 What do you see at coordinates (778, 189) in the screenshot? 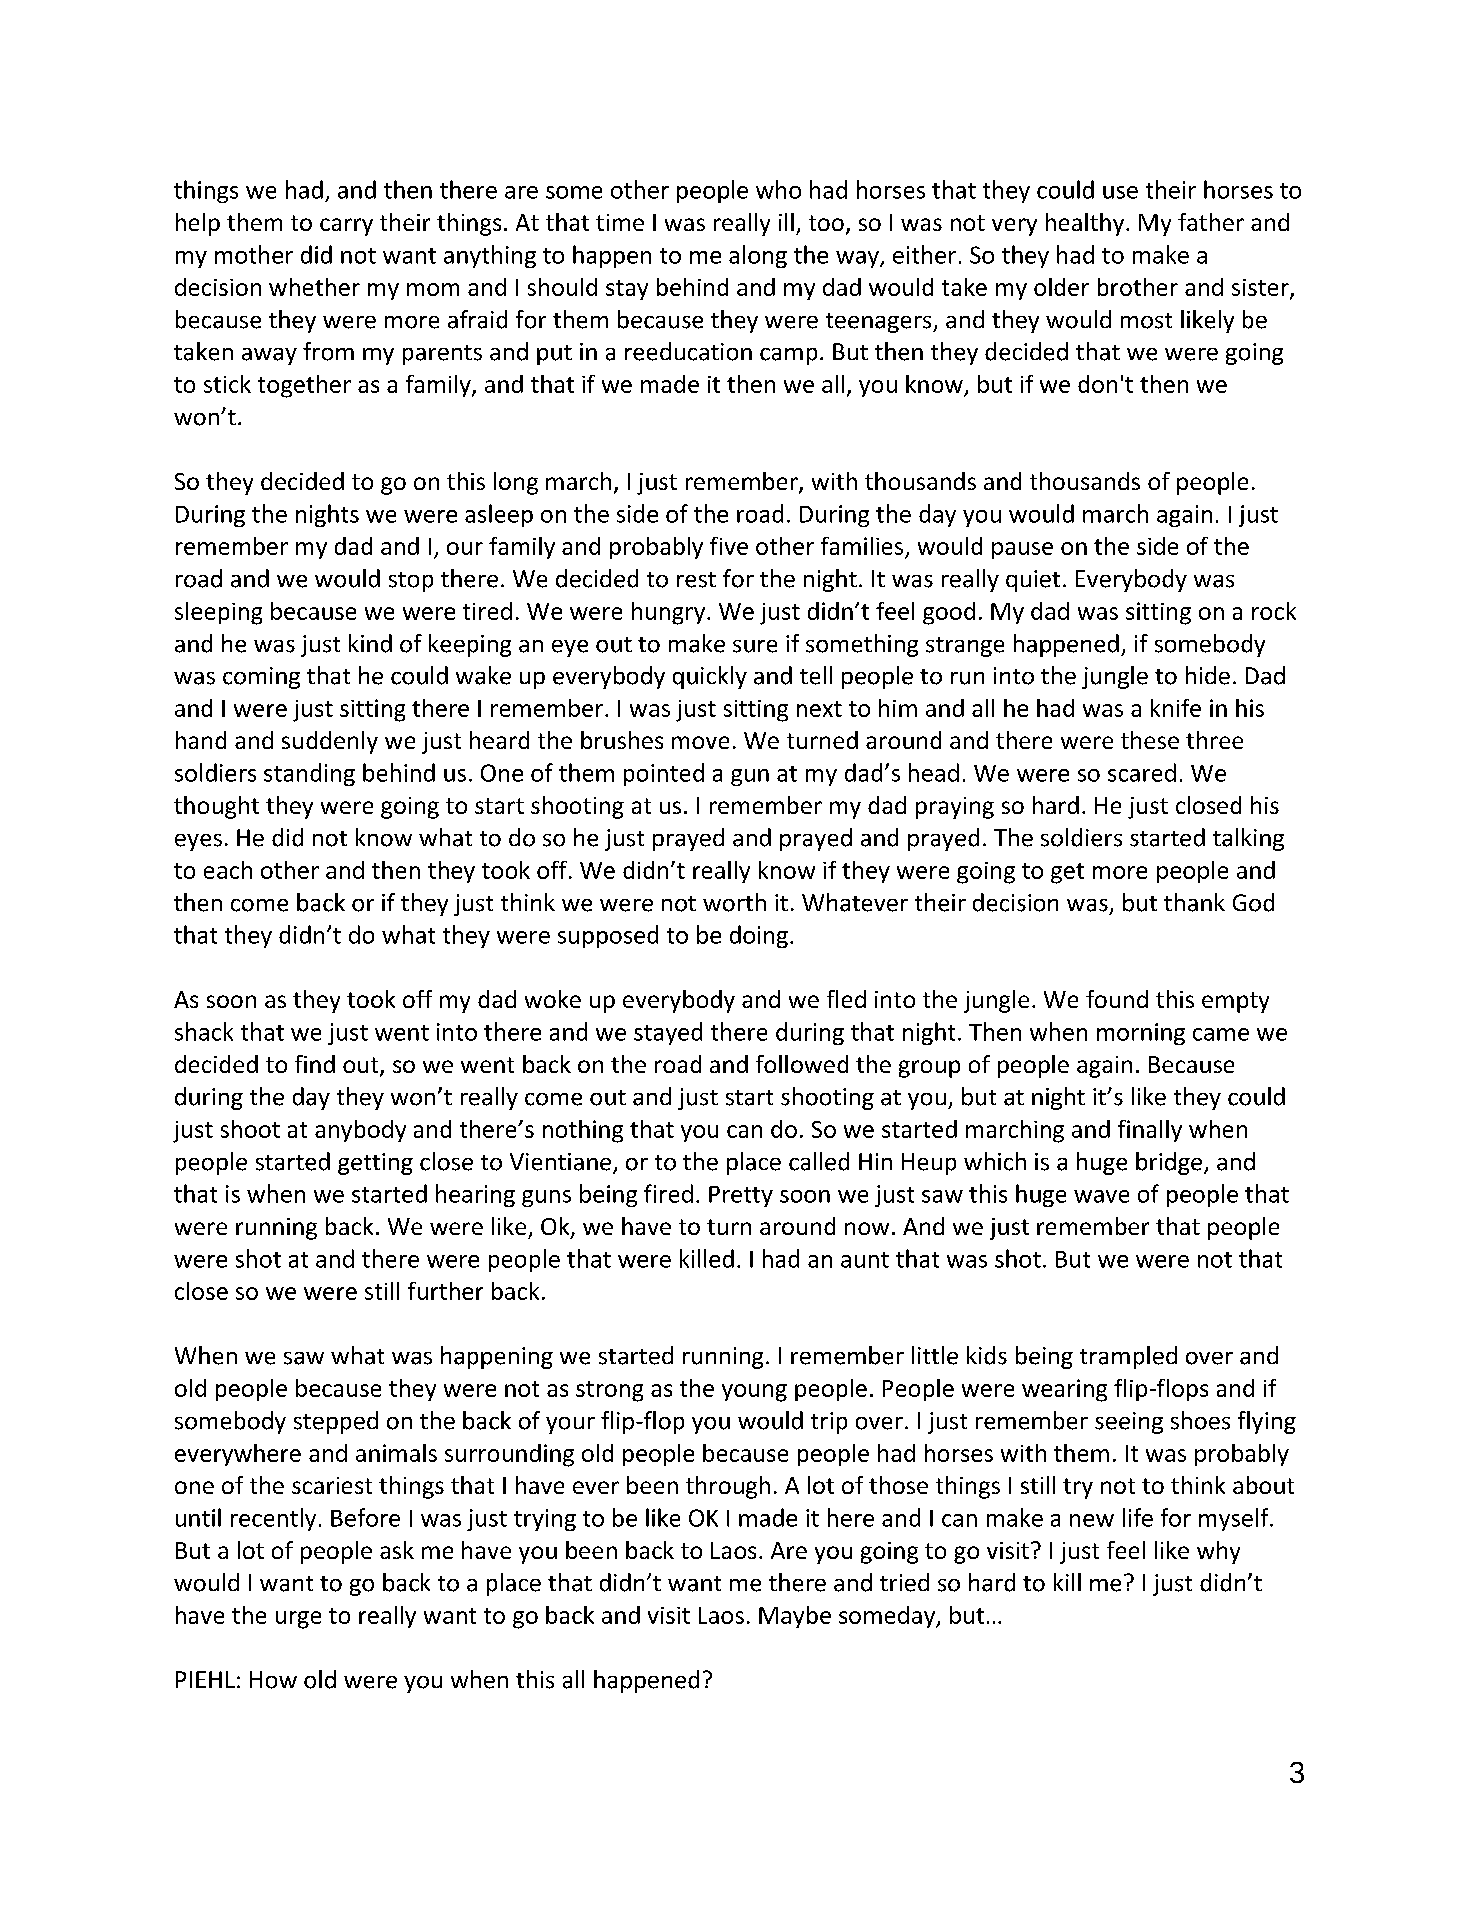
I see `who` at bounding box center [778, 189].
